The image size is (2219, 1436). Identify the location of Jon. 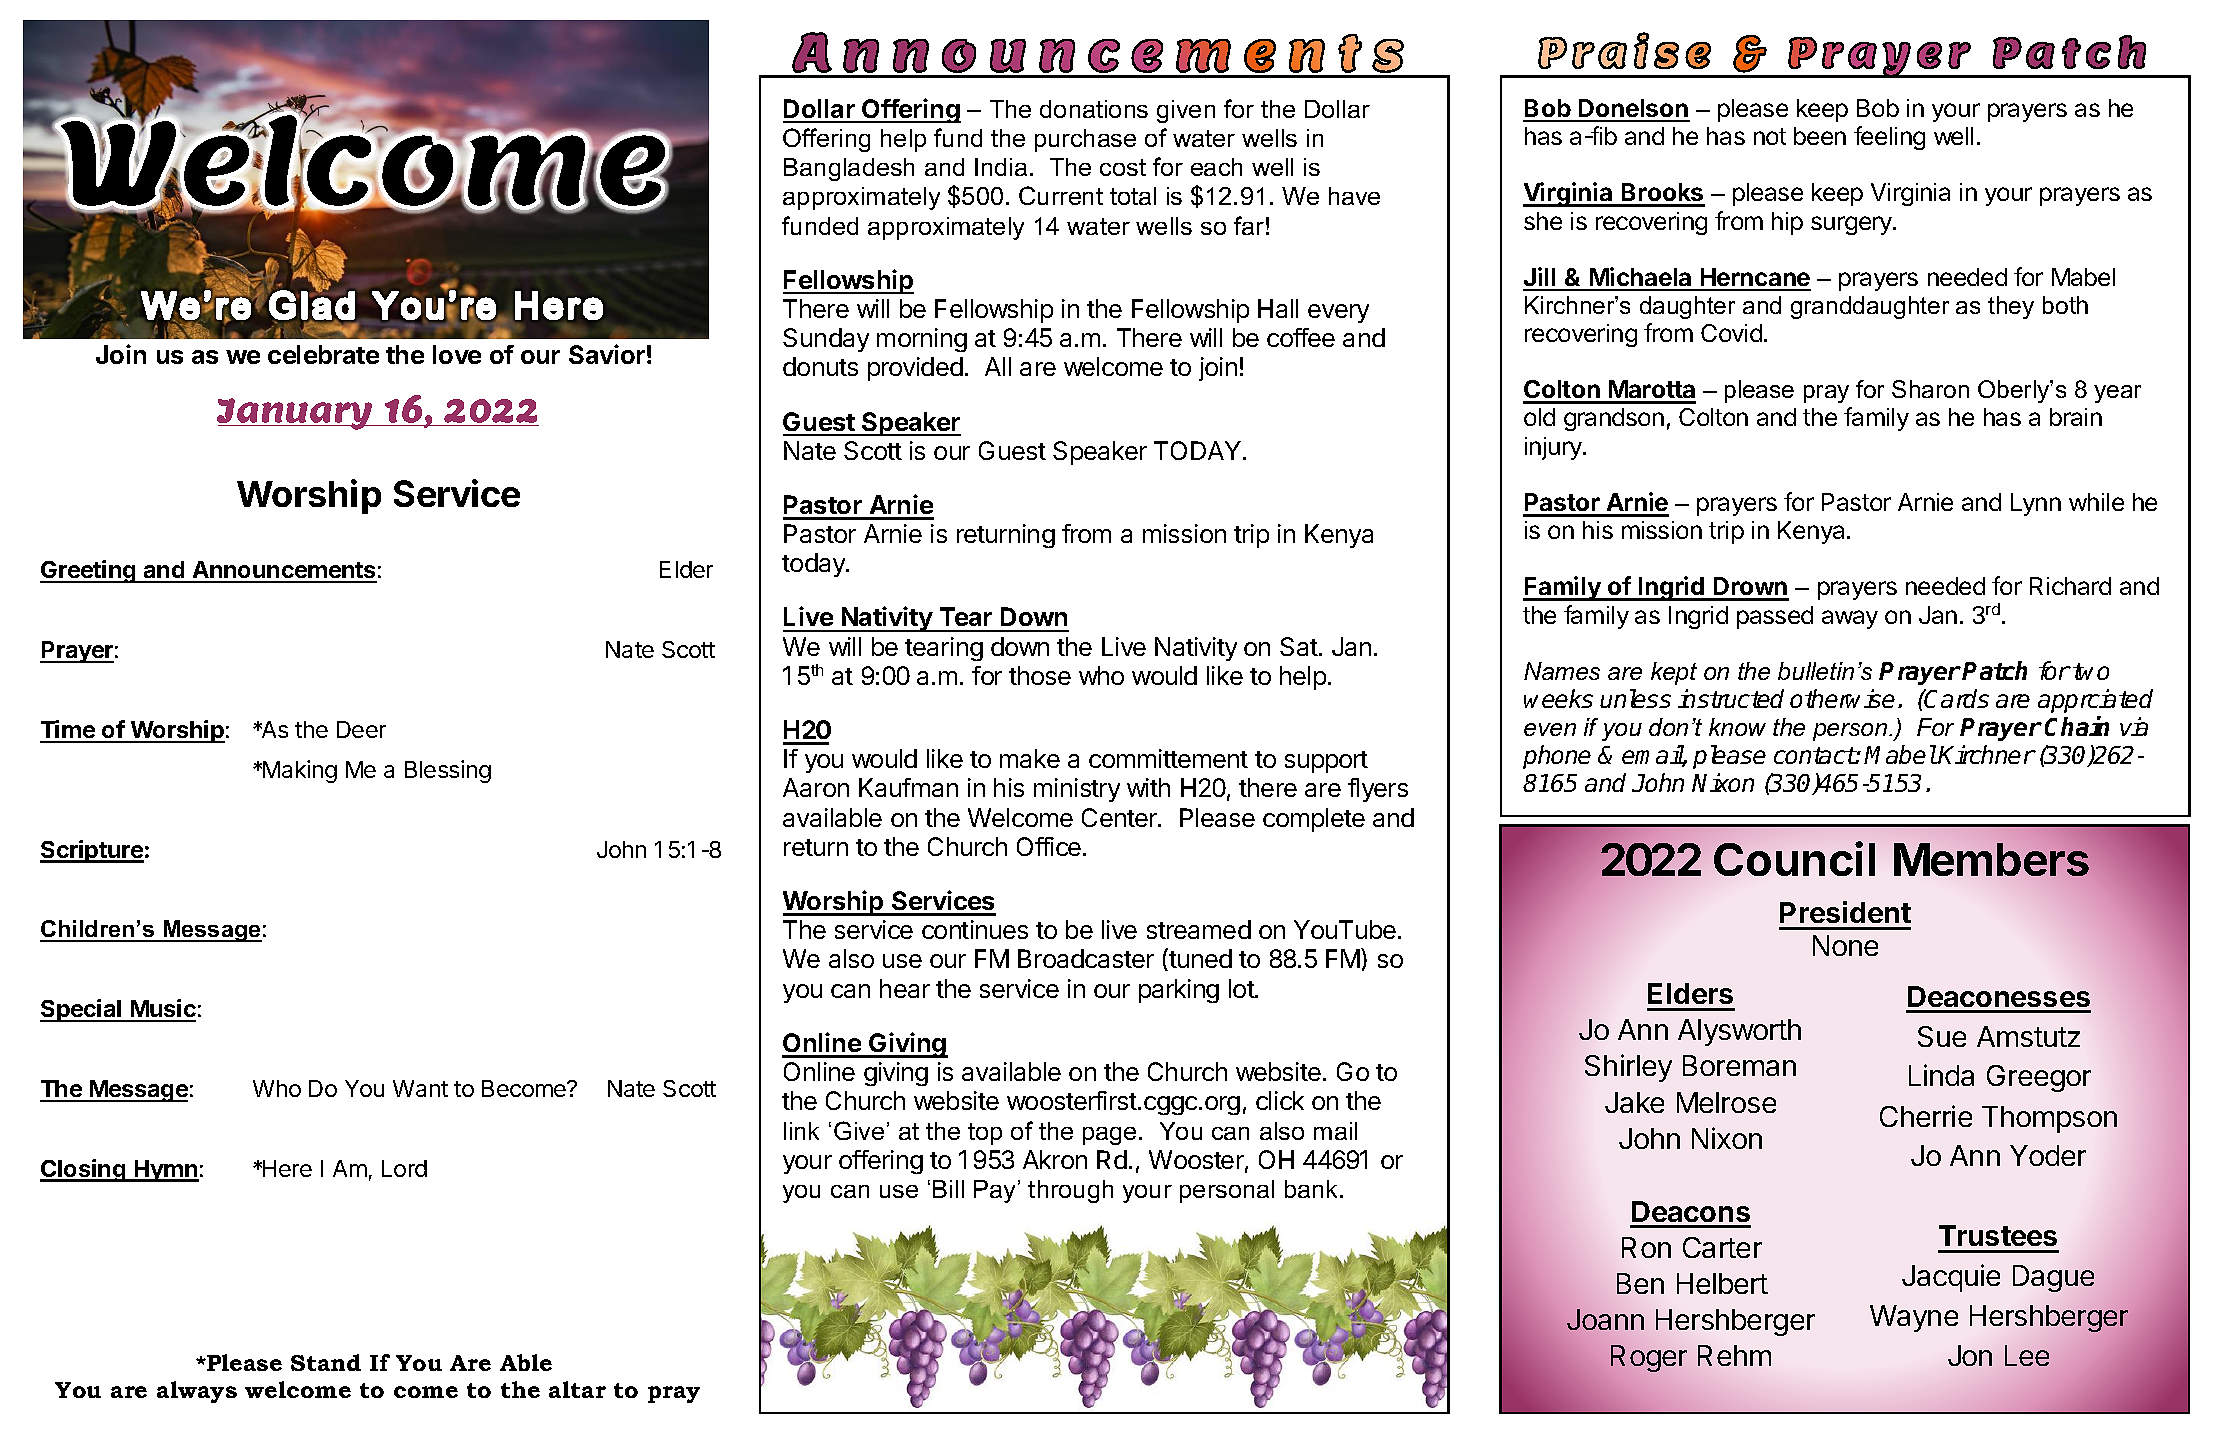
(1970, 1355).
